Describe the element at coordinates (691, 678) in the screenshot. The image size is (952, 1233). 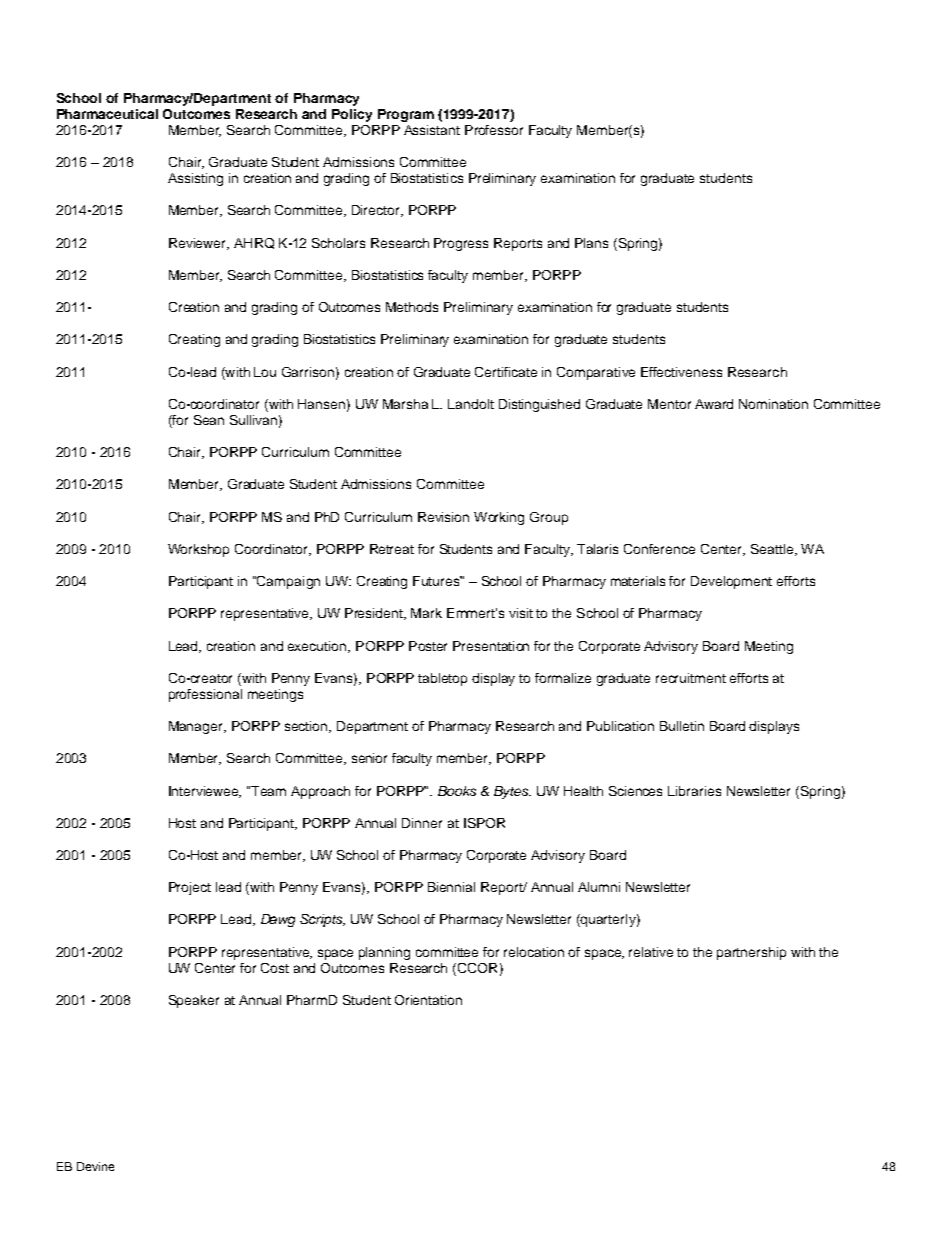
I see `recruitment` at that location.
